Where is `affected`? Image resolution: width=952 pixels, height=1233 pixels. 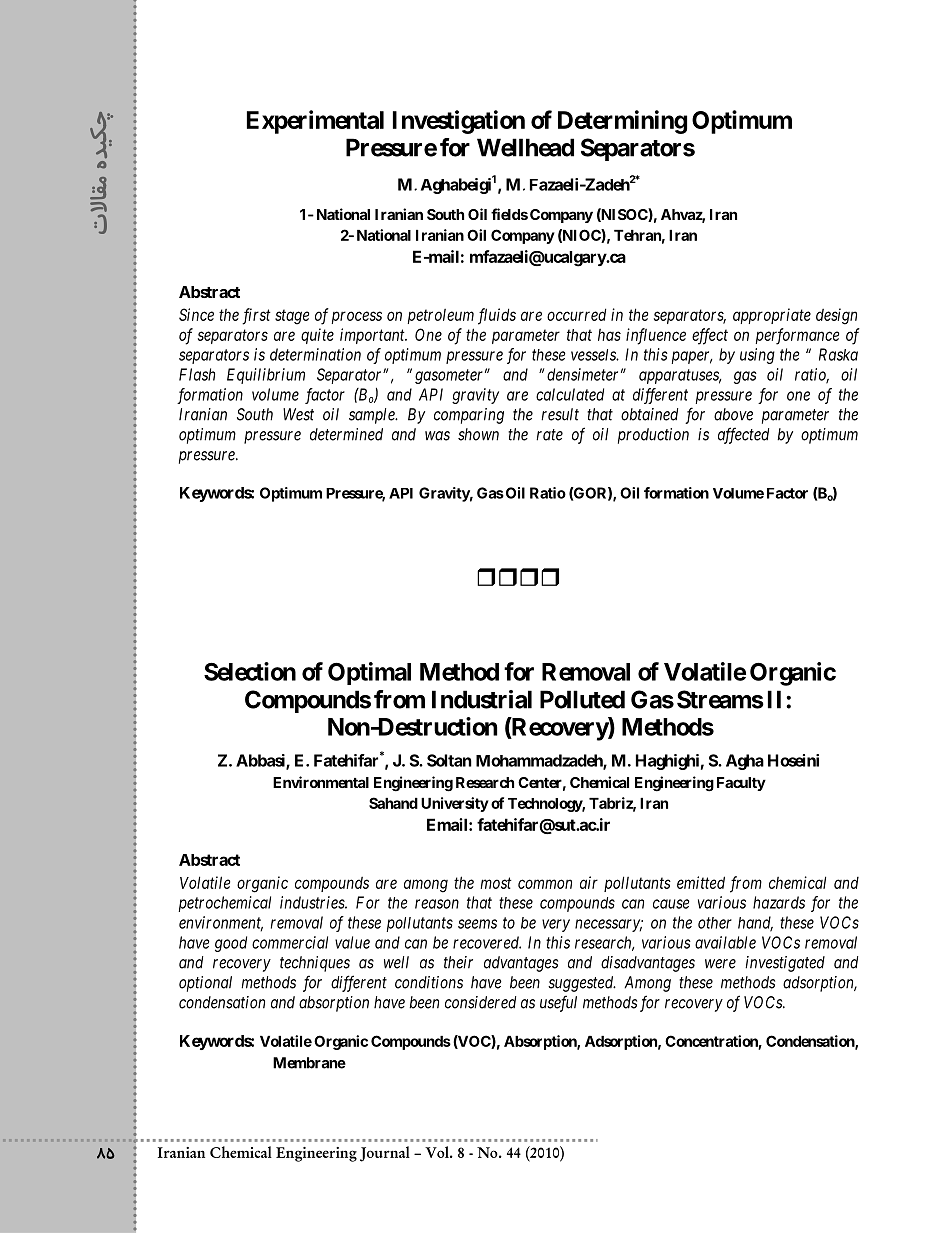 affected is located at coordinates (743, 435).
